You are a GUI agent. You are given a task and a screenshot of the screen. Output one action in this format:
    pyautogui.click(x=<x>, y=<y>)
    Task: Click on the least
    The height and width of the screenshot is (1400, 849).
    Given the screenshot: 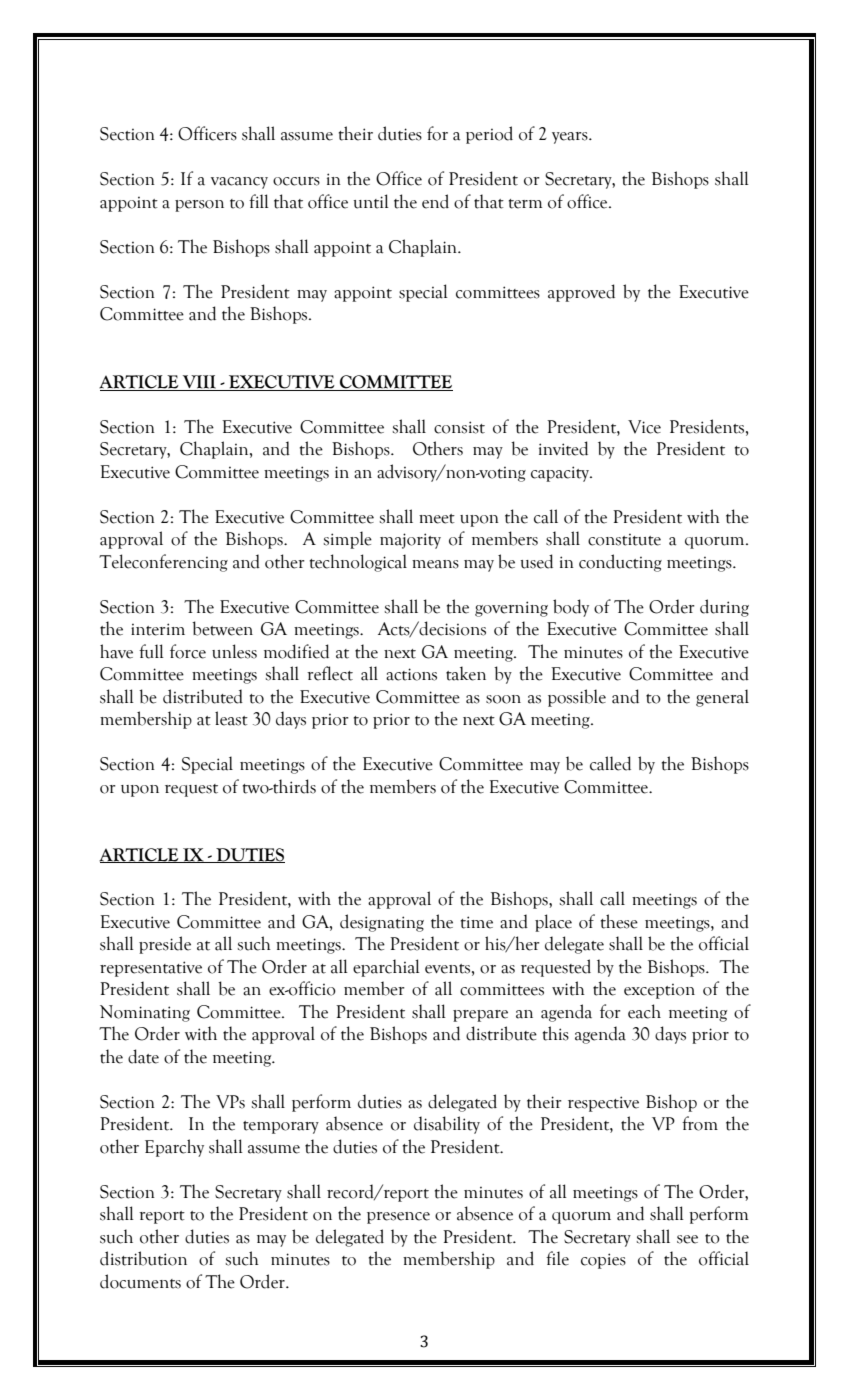 What is the action you would take?
    pyautogui.click(x=231, y=718)
